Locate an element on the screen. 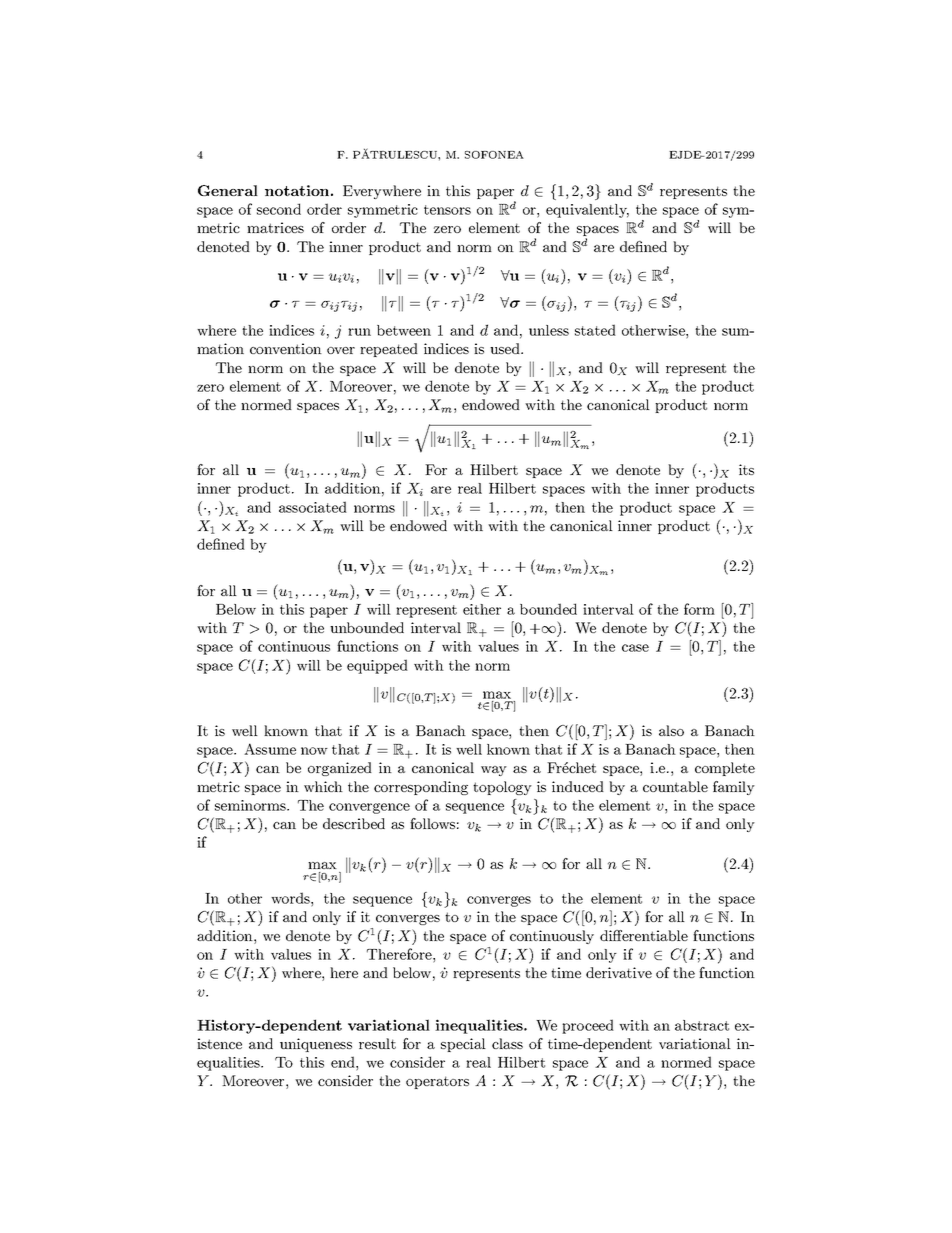 This screenshot has width=952, height=1233. second is located at coordinates (279, 209).
